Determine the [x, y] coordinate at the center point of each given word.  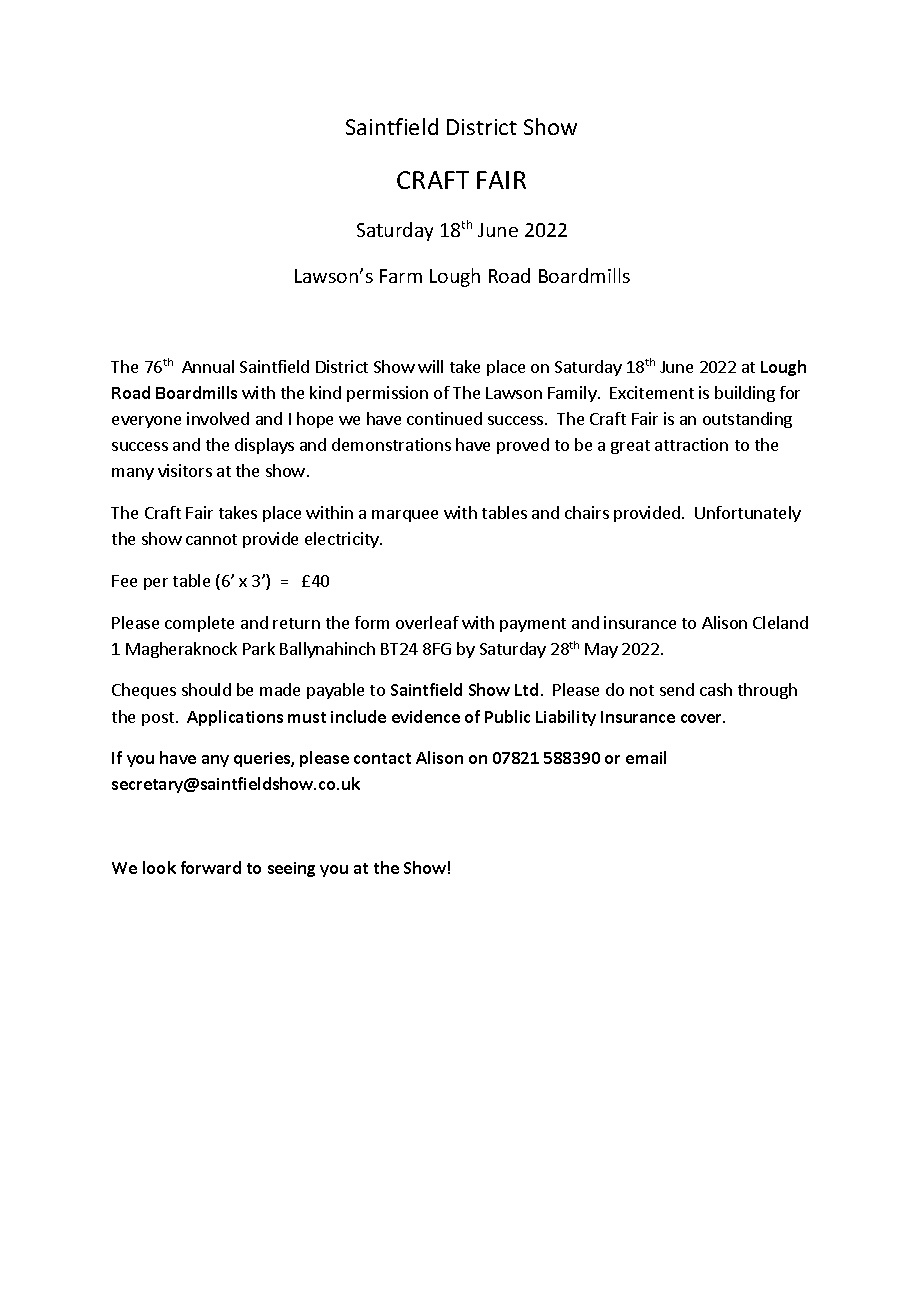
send [677, 689]
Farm [401, 276]
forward [211, 867]
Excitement [652, 392]
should [206, 689]
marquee [405, 516]
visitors [185, 470]
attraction [691, 444]
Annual [208, 366]
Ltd [526, 689]
